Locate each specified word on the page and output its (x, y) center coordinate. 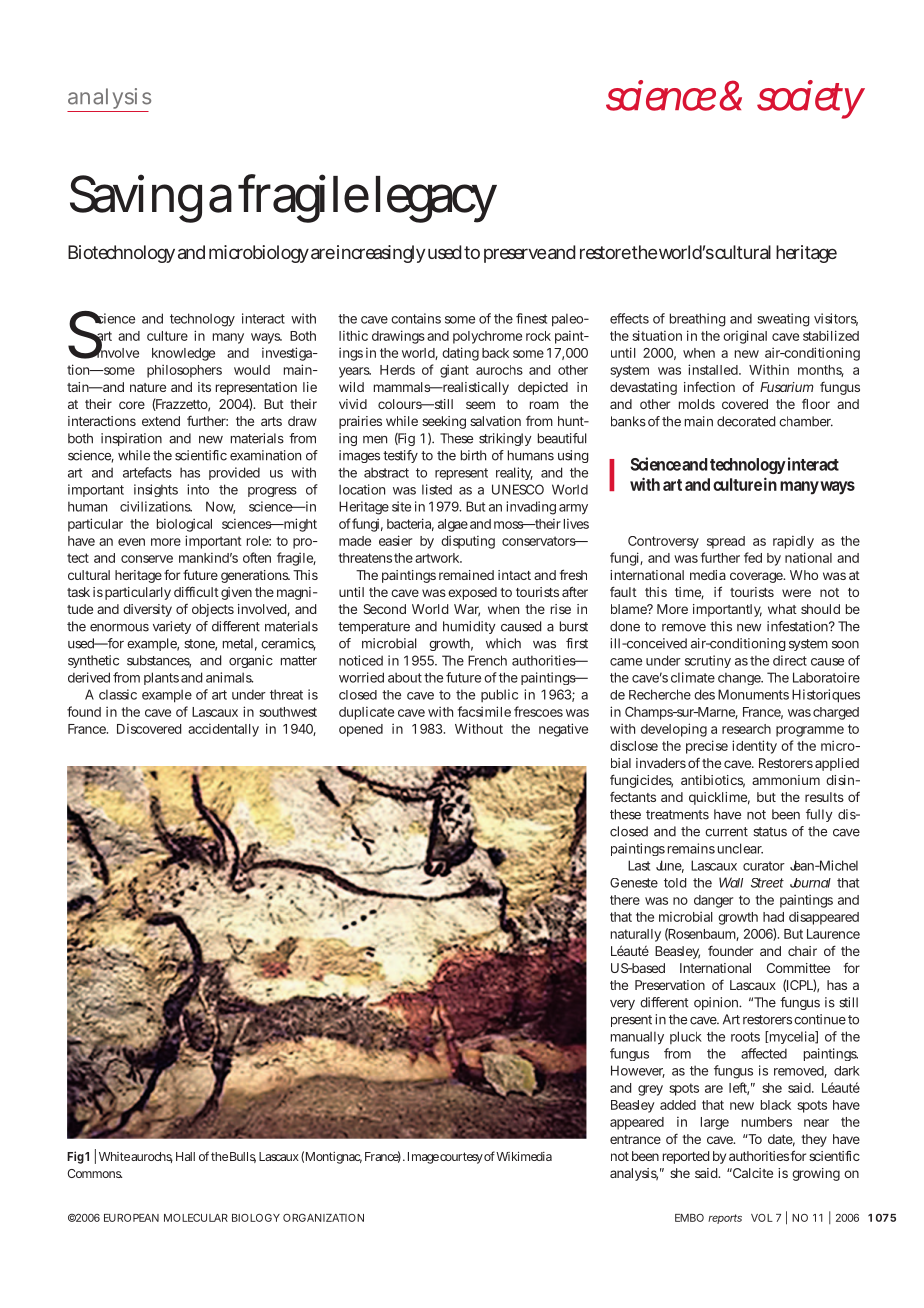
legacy (436, 199)
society (811, 99)
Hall (185, 1156)
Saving (136, 198)
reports (725, 1219)
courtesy (461, 1158)
